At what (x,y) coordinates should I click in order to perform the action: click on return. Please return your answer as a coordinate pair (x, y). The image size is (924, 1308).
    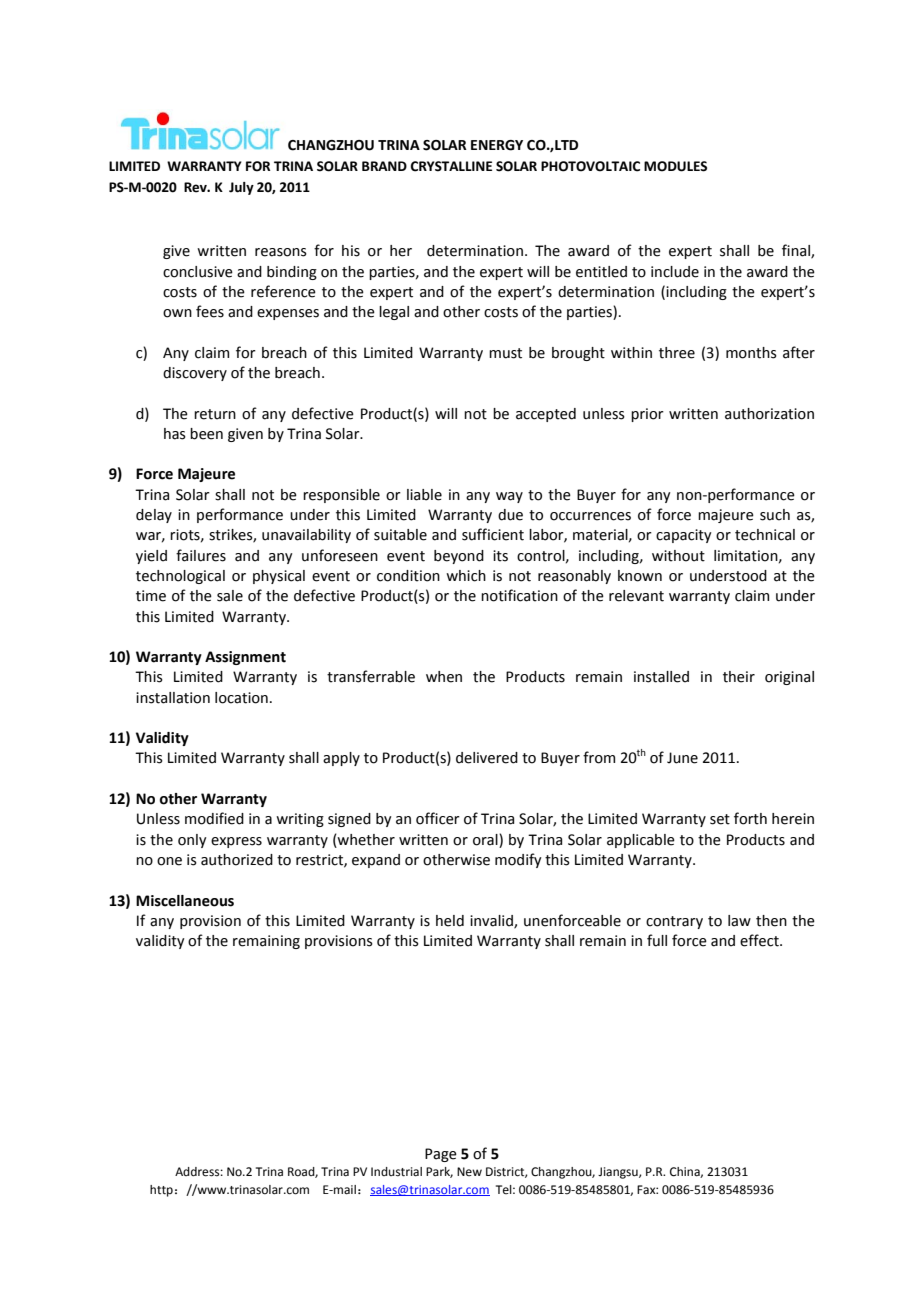
    Looking at the image, I should click on (215, 414).
